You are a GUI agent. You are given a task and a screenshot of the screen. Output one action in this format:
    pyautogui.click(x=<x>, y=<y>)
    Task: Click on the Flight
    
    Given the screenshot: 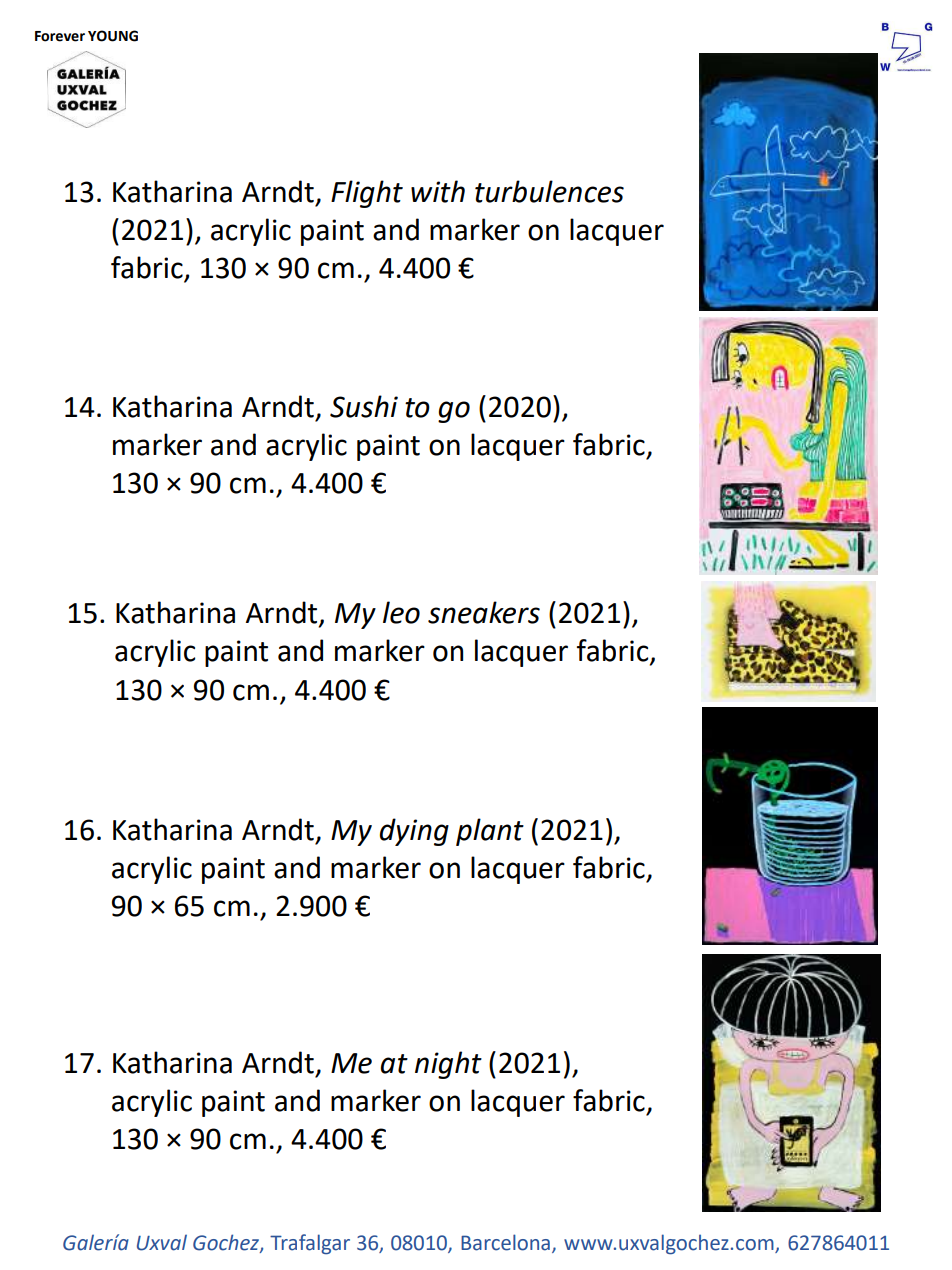 What is the action you would take?
    pyautogui.click(x=367, y=194)
